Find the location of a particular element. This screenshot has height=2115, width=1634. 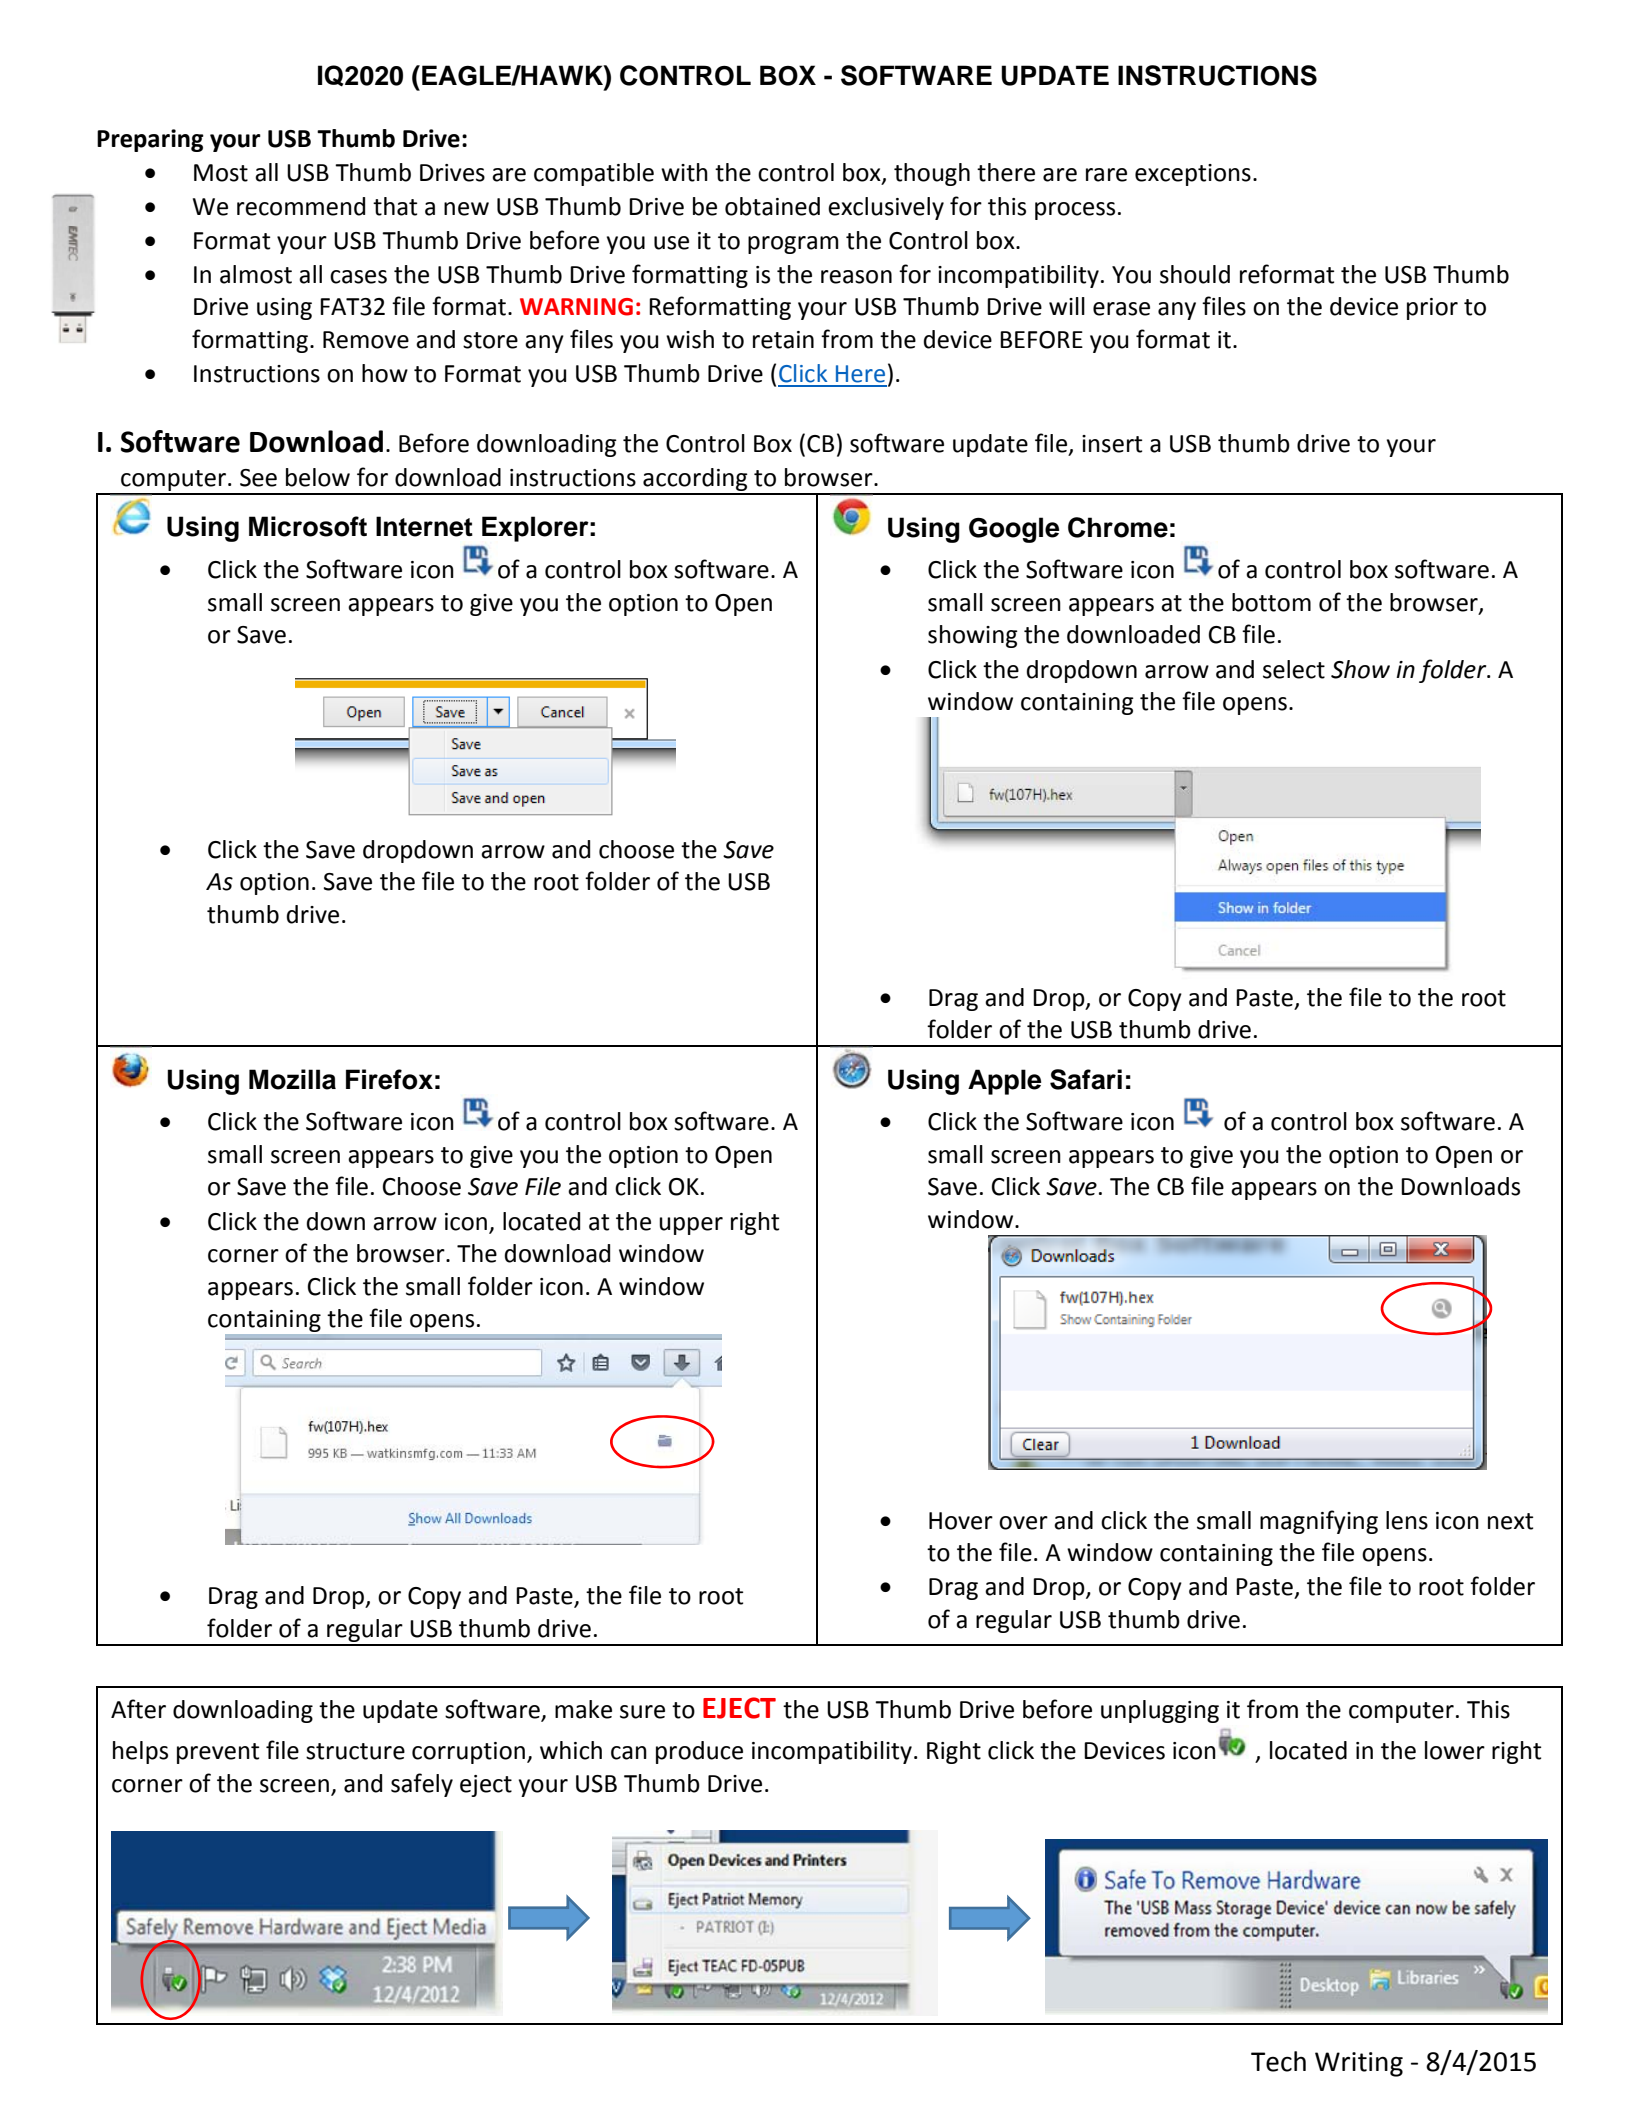

Safari is located at coordinates (1086, 1079).
